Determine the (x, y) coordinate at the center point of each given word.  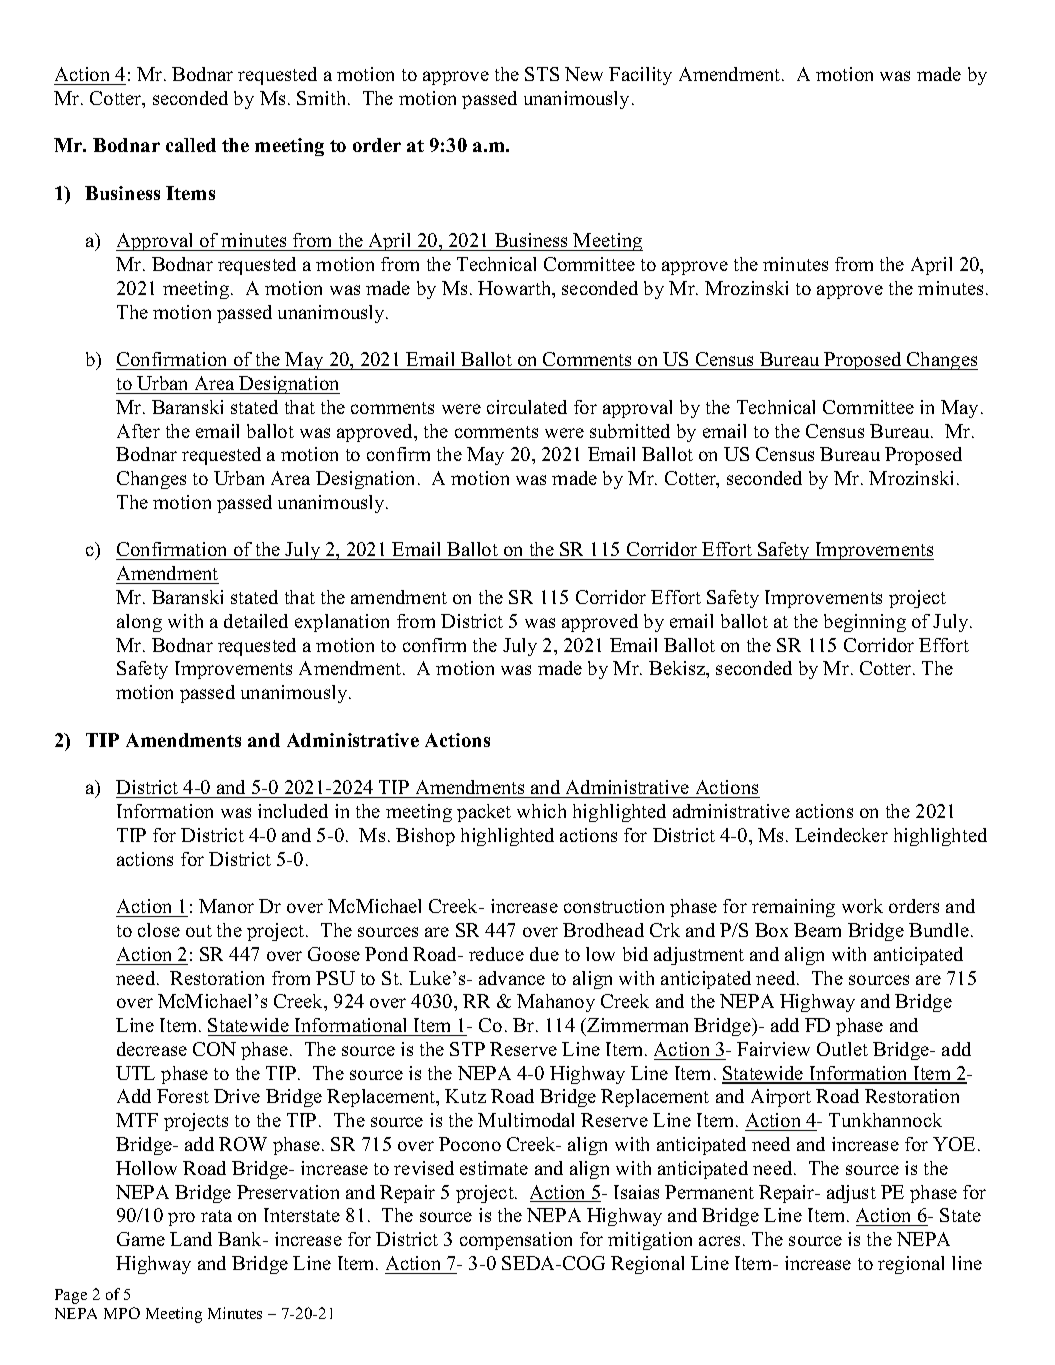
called (191, 145)
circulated (527, 407)
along (139, 623)
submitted (630, 431)
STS (542, 74)
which (541, 811)
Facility (640, 76)
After (138, 431)
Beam (817, 930)
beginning (865, 623)
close (159, 930)
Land (191, 1239)
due (544, 954)
